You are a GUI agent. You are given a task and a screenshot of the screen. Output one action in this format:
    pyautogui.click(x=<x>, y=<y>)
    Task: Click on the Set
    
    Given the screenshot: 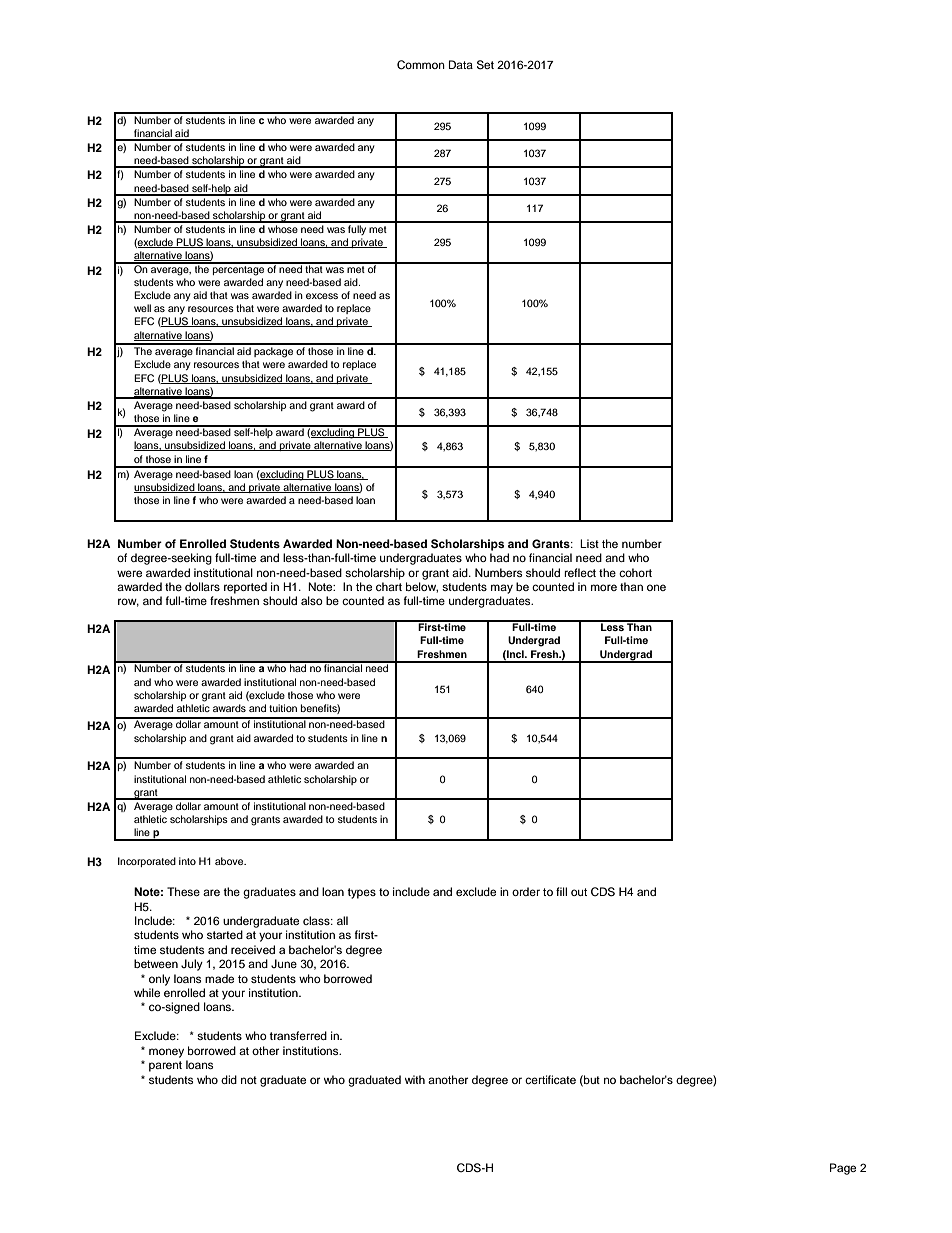 What is the action you would take?
    pyautogui.click(x=485, y=65)
